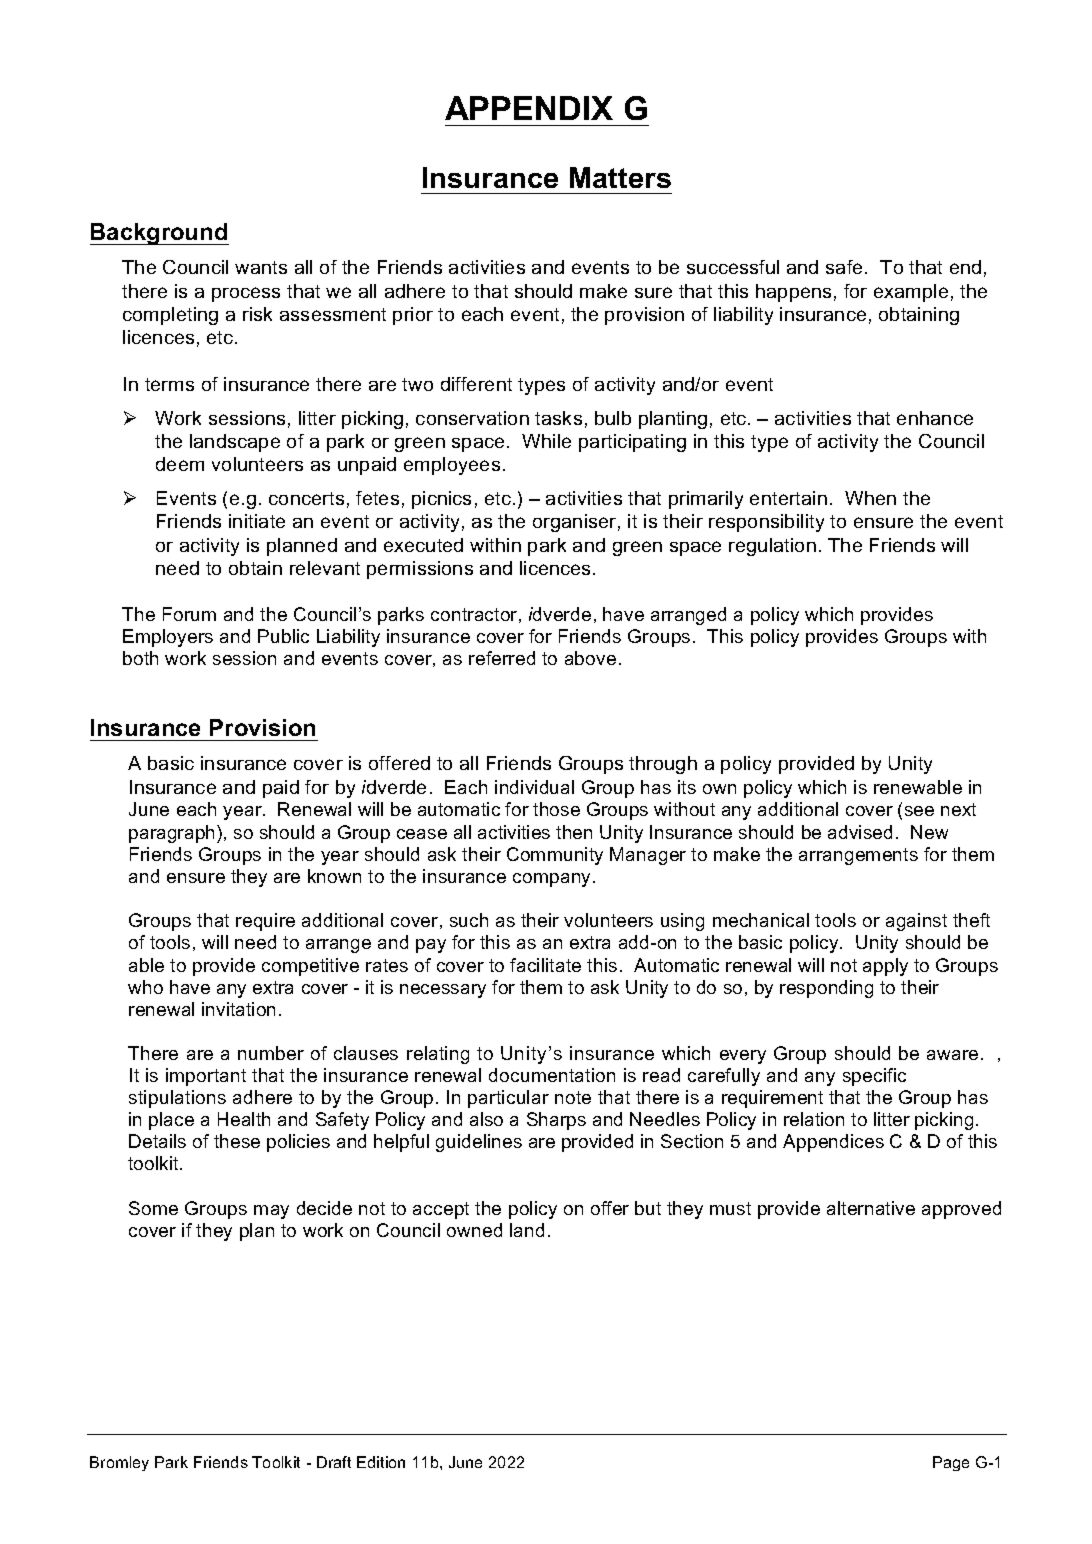 The image size is (1092, 1544). What do you see at coordinates (119, 1463) in the page?
I see `Bromley` at bounding box center [119, 1463].
